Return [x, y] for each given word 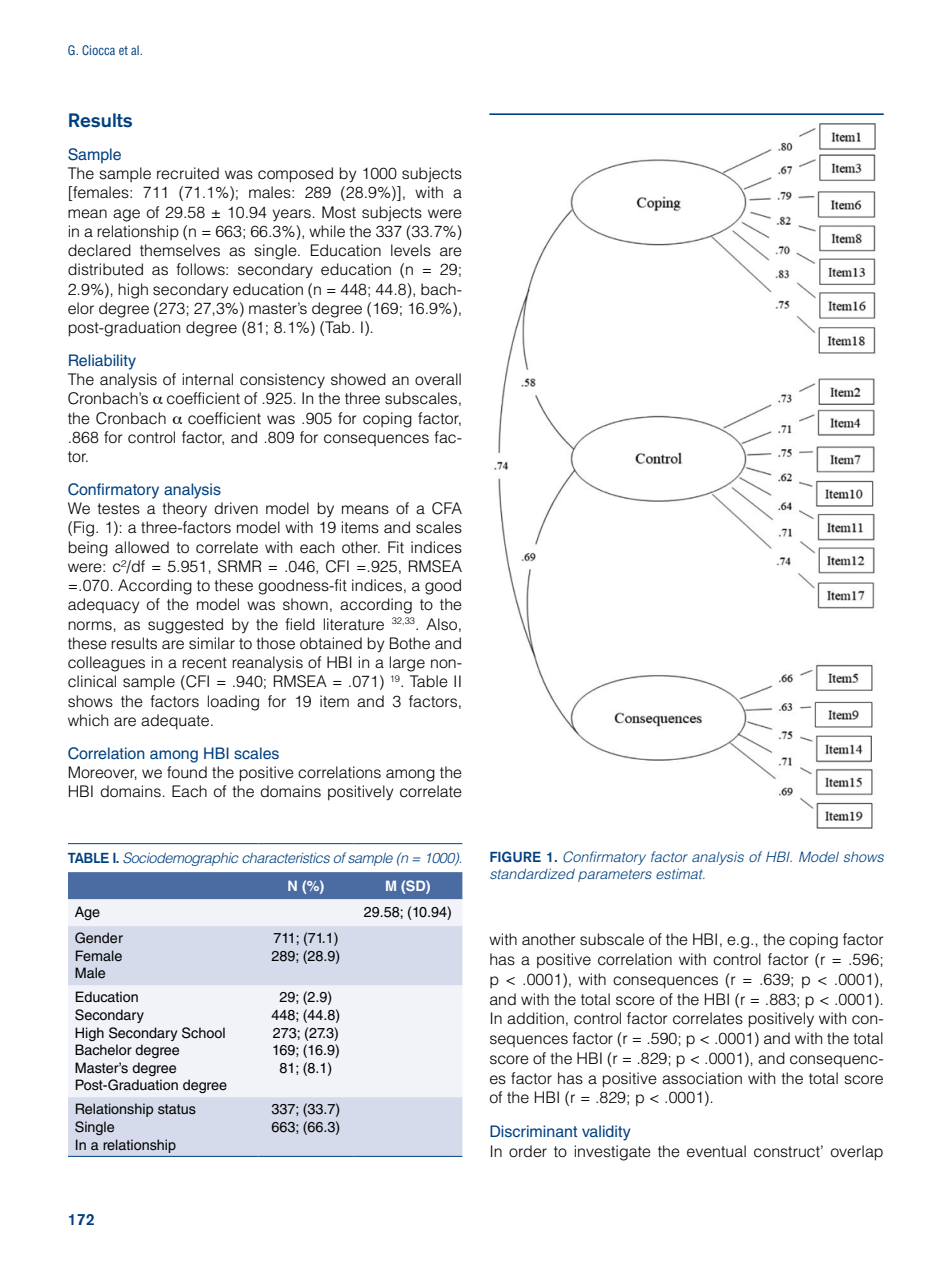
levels [411, 250]
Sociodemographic [181, 859]
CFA [447, 508]
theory [184, 510]
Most [339, 212]
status [177, 1109]
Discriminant [533, 1131]
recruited [188, 173]
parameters [615, 875]
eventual [716, 1151]
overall [438, 379]
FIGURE [515, 857]
